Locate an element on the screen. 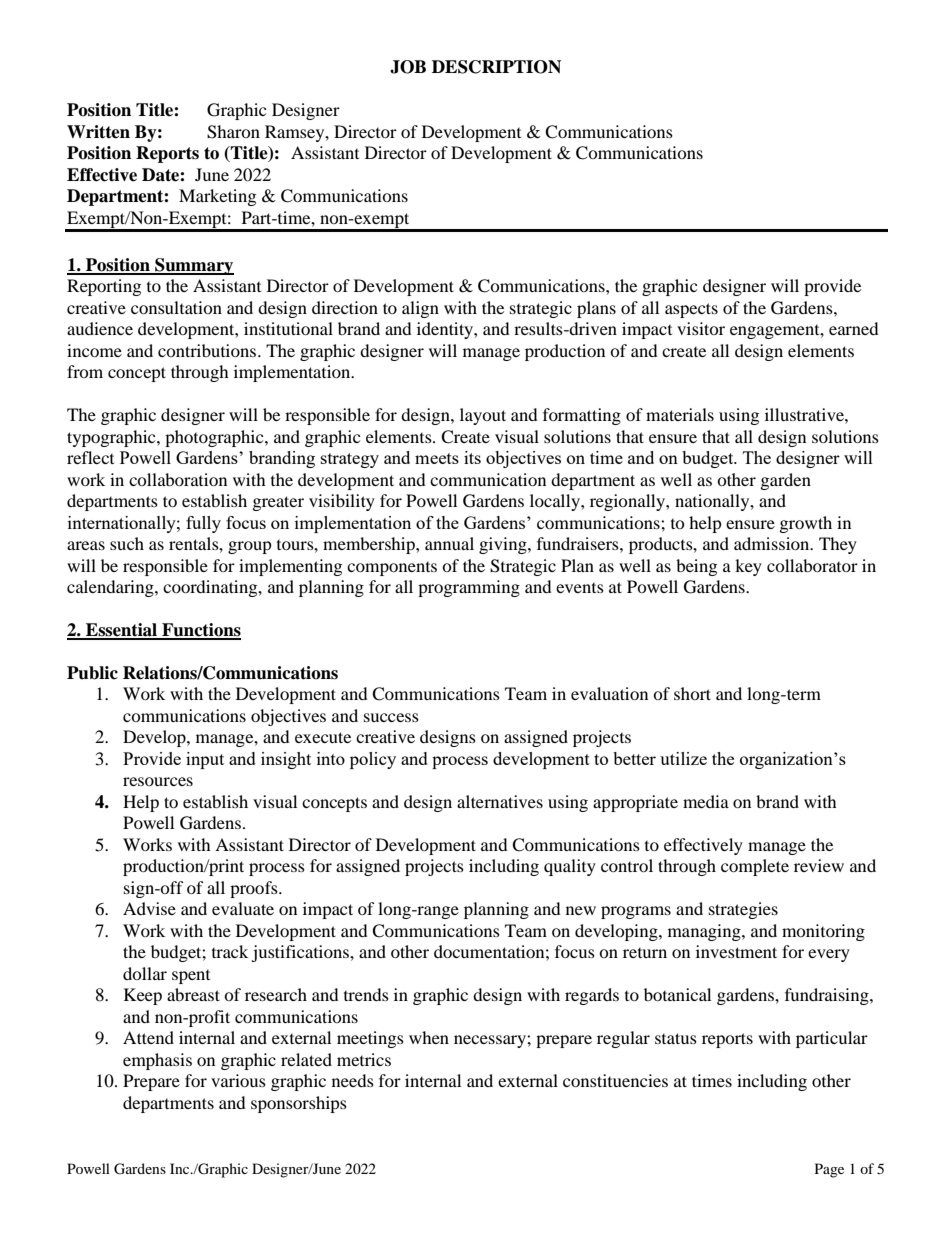  programming is located at coordinates (469, 588).
